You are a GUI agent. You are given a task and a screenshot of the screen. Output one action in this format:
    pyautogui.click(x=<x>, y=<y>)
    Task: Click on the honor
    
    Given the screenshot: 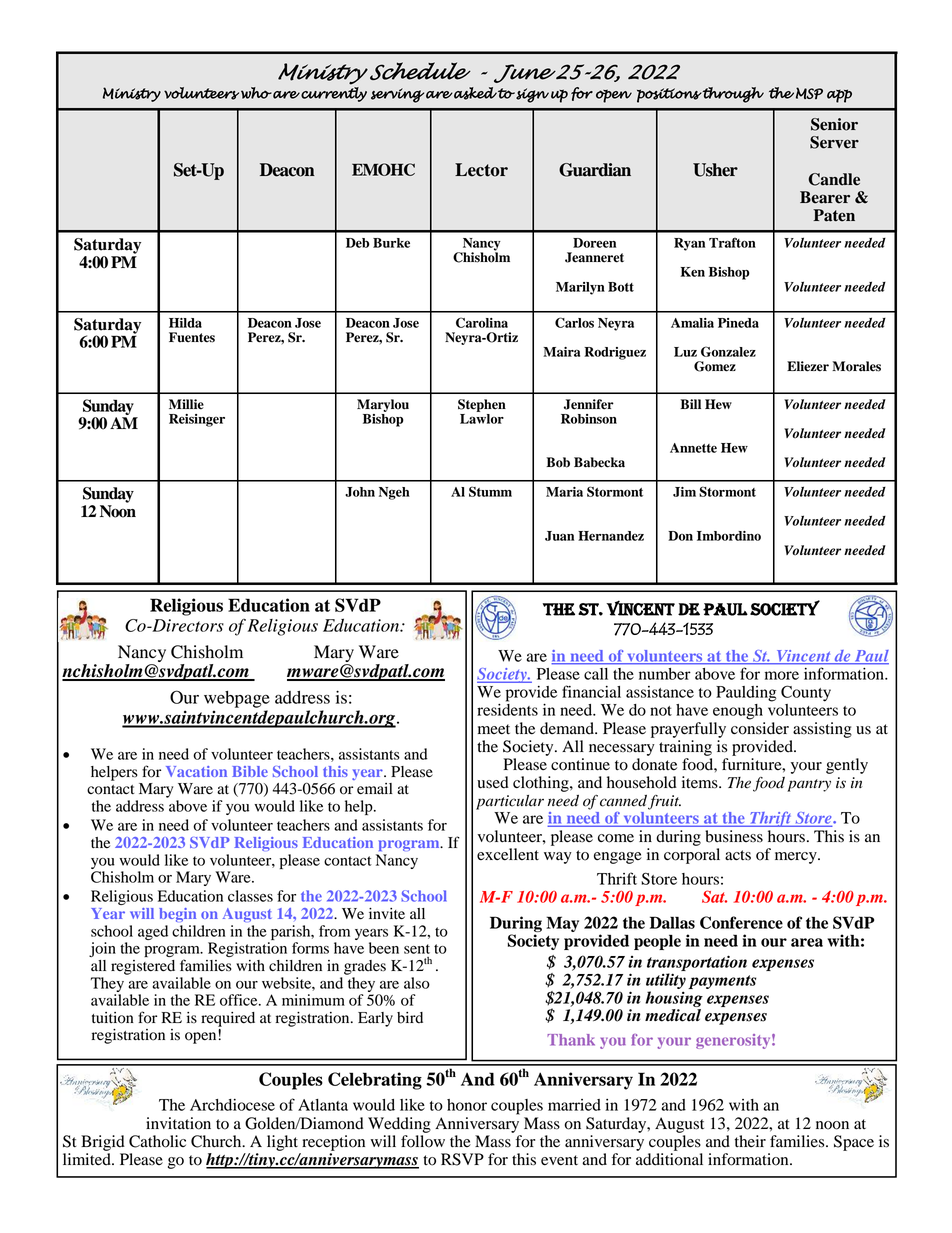 What is the action you would take?
    pyautogui.click(x=467, y=1105)
